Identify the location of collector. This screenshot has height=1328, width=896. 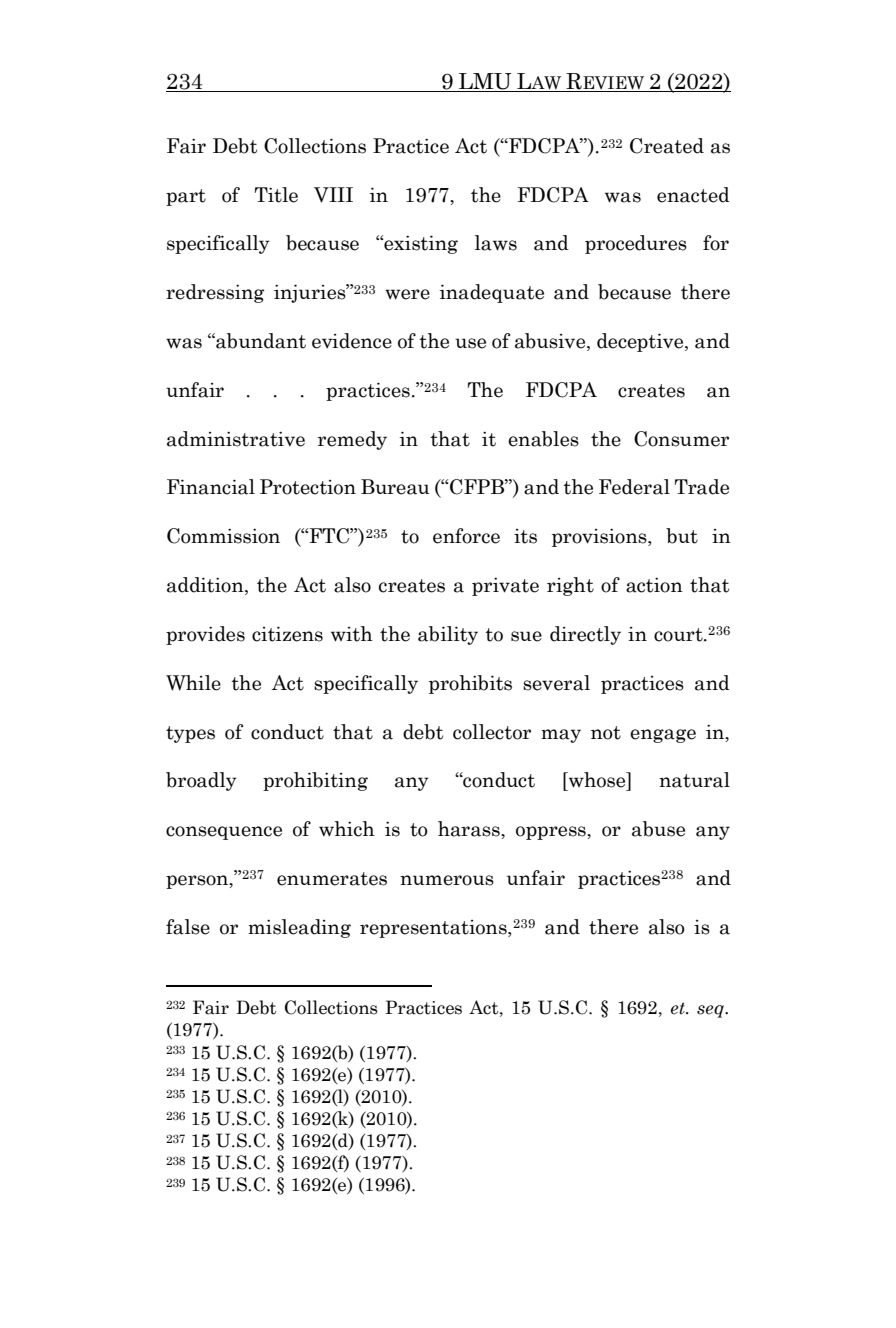
(492, 732).
